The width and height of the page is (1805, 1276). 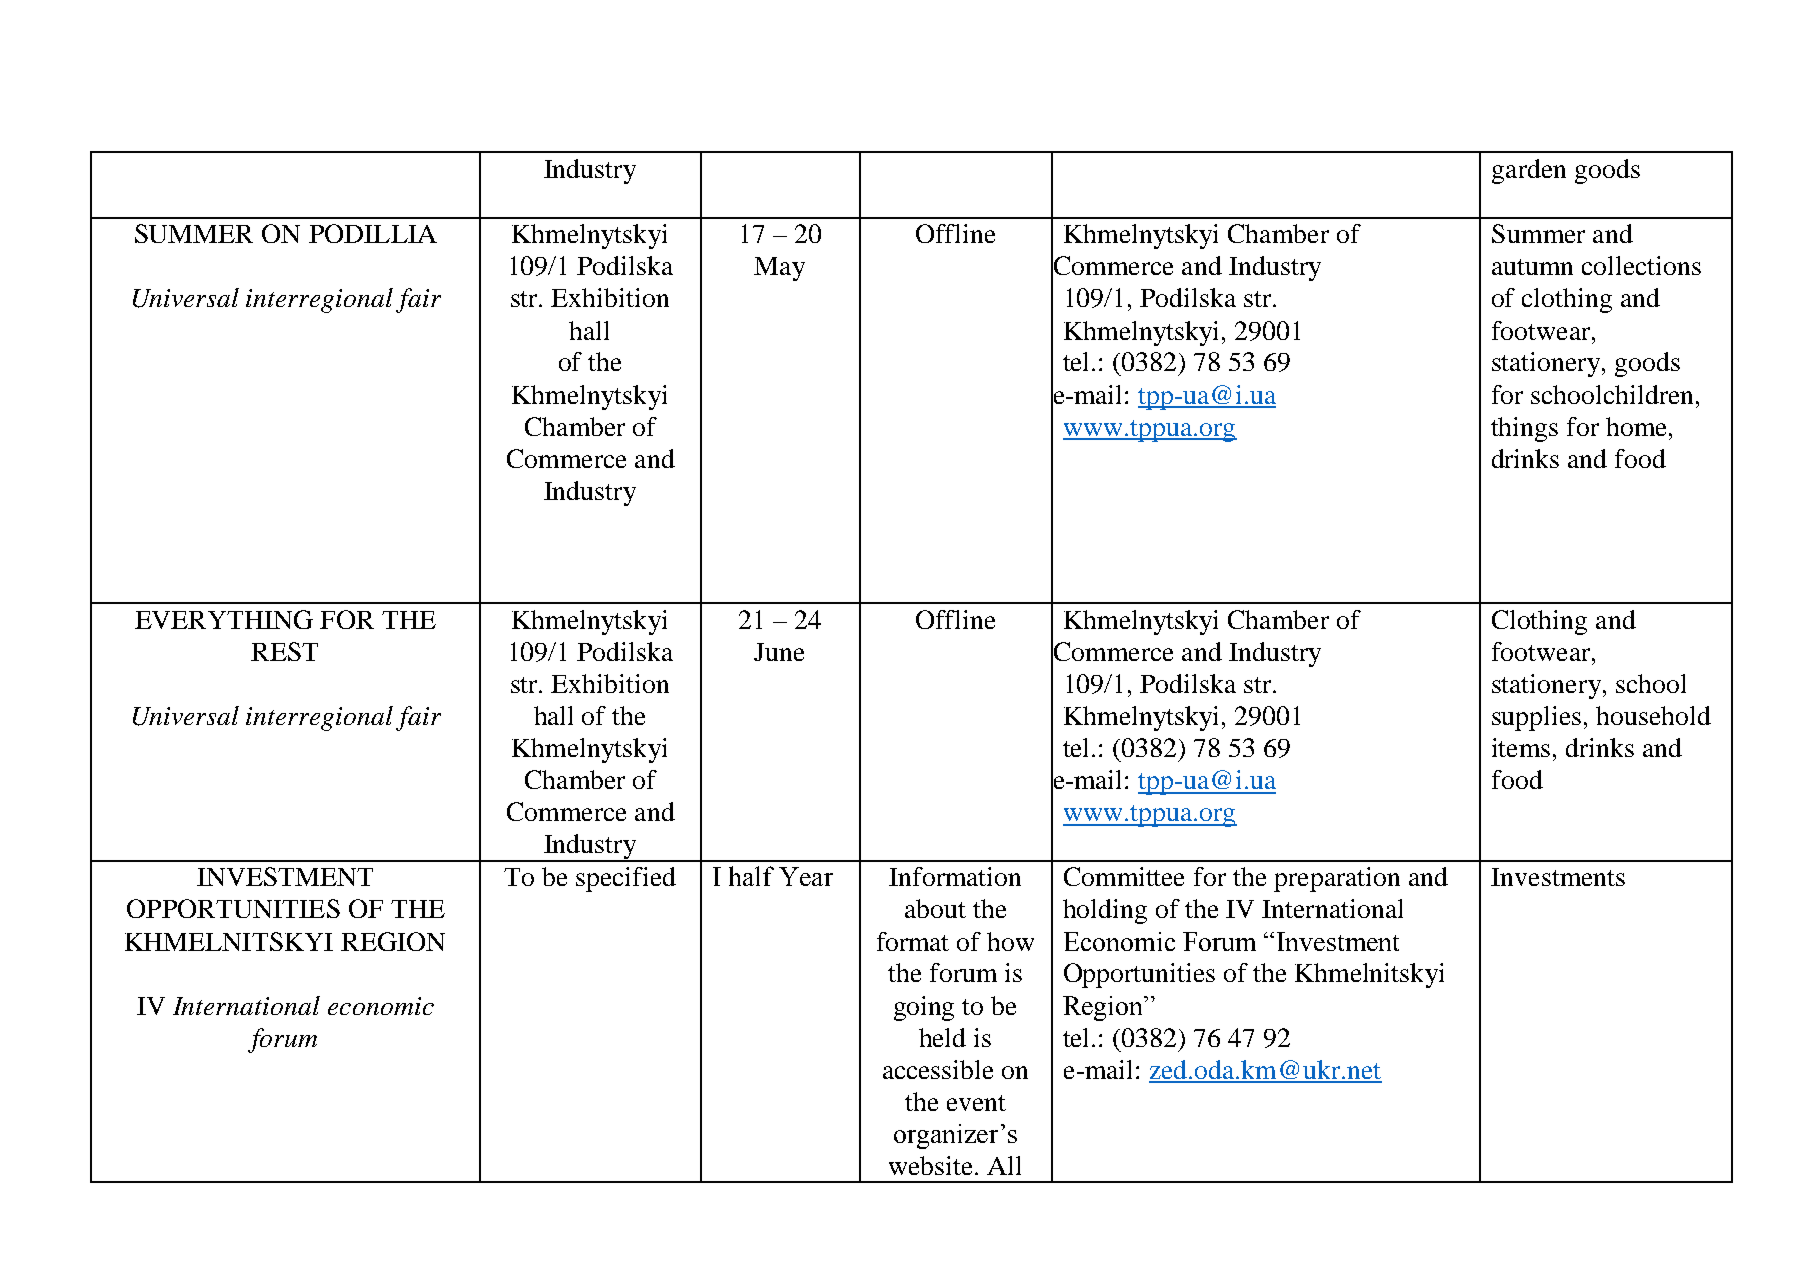 What do you see at coordinates (976, 1103) in the page?
I see `event` at bounding box center [976, 1103].
